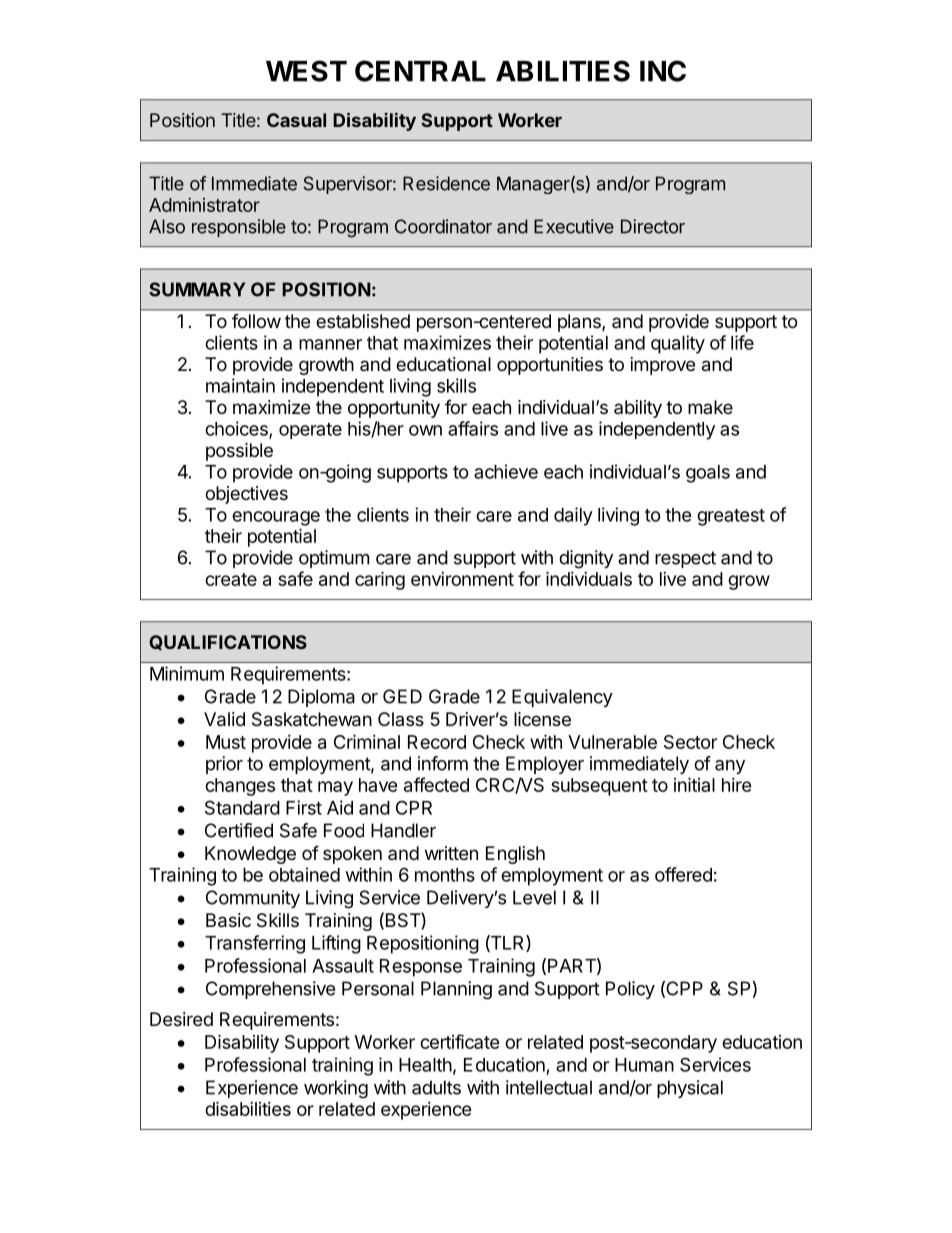  What do you see at coordinates (296, 120) in the screenshot?
I see `Casual` at bounding box center [296, 120].
